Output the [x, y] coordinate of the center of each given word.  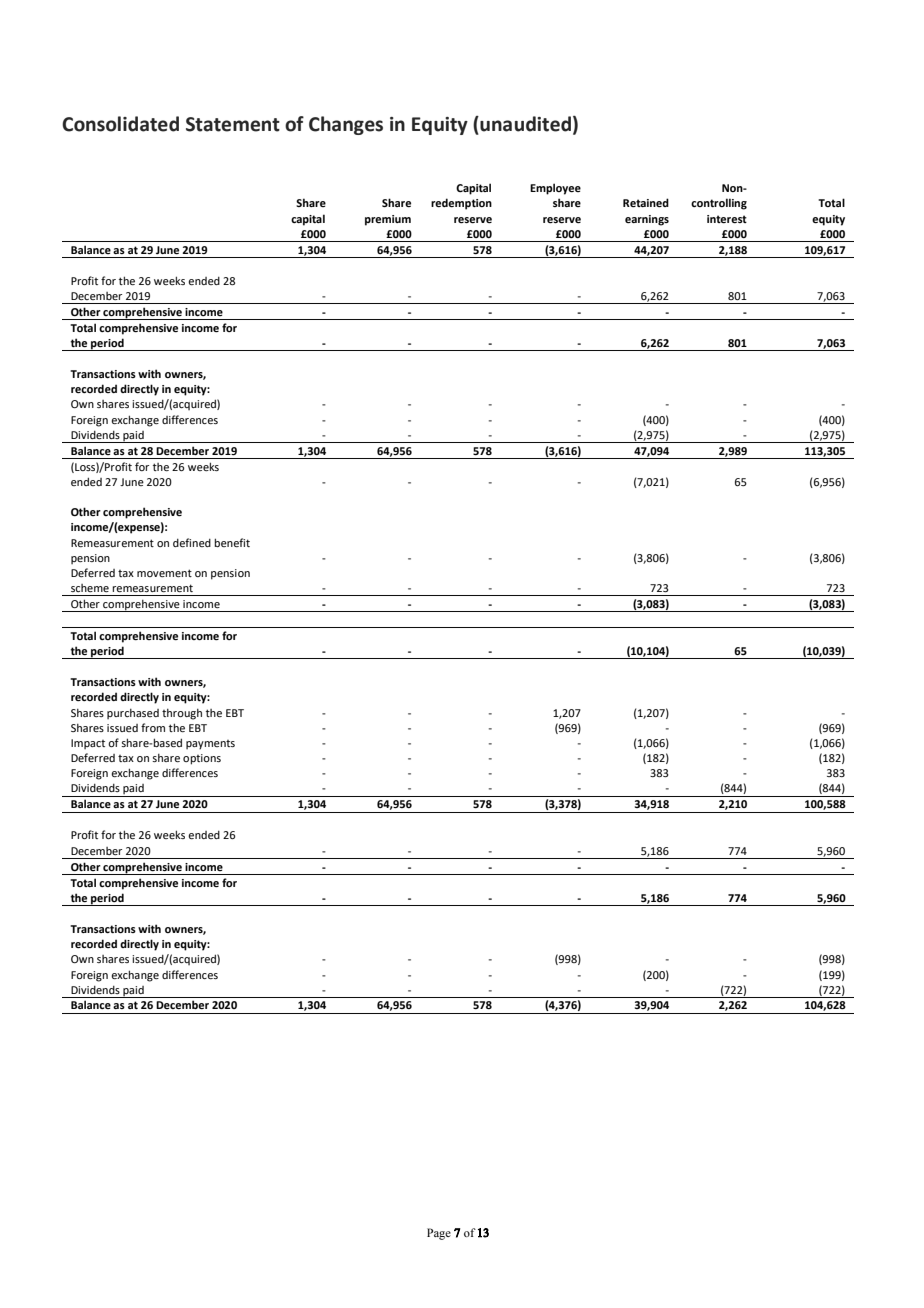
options [202, 759]
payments [210, 745]
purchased [133, 714]
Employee [555, 189]
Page [439, 1234]
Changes [346, 125]
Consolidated [120, 124]
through [182, 714]
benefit [232, 542]
